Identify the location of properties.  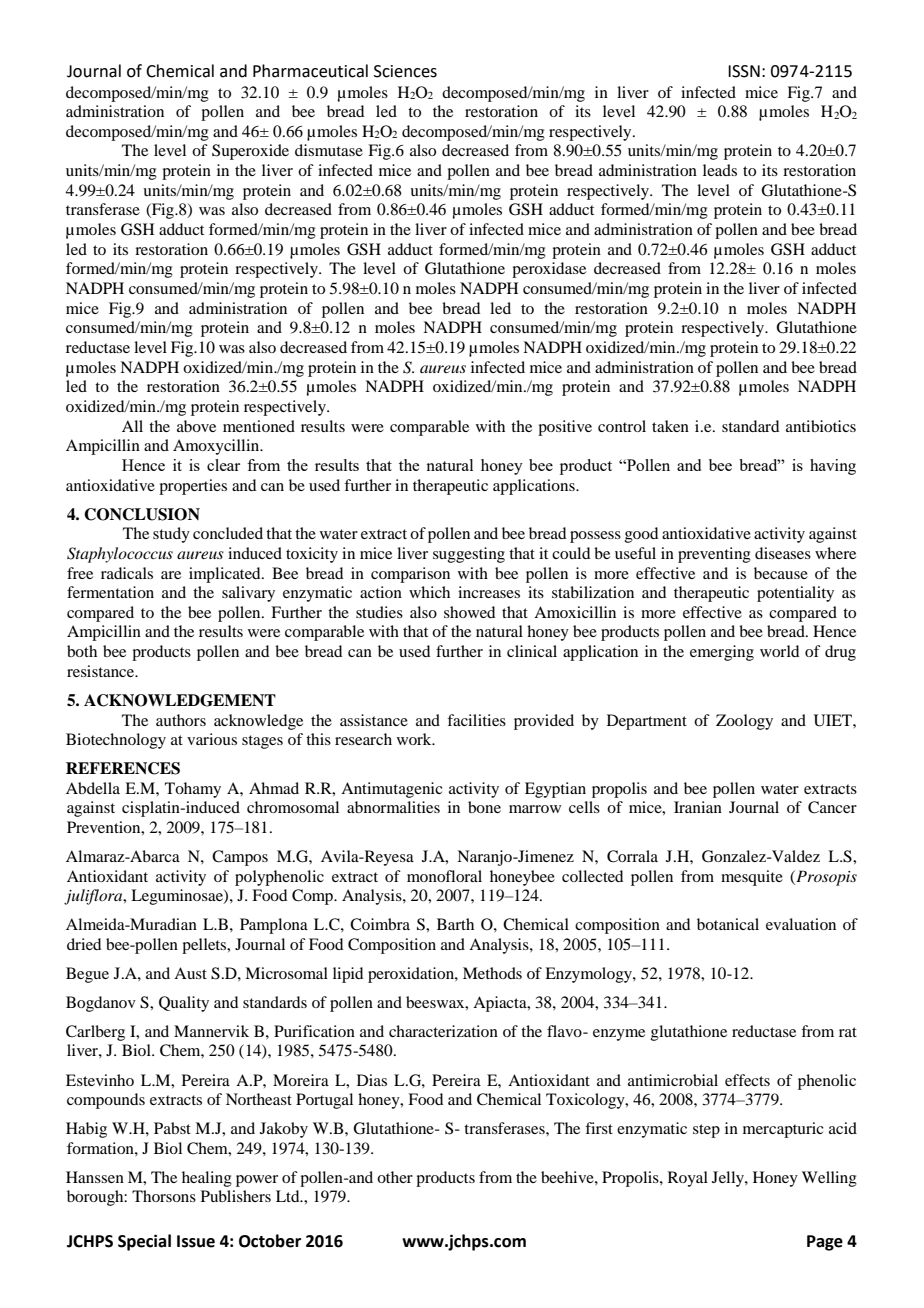
(193, 487).
